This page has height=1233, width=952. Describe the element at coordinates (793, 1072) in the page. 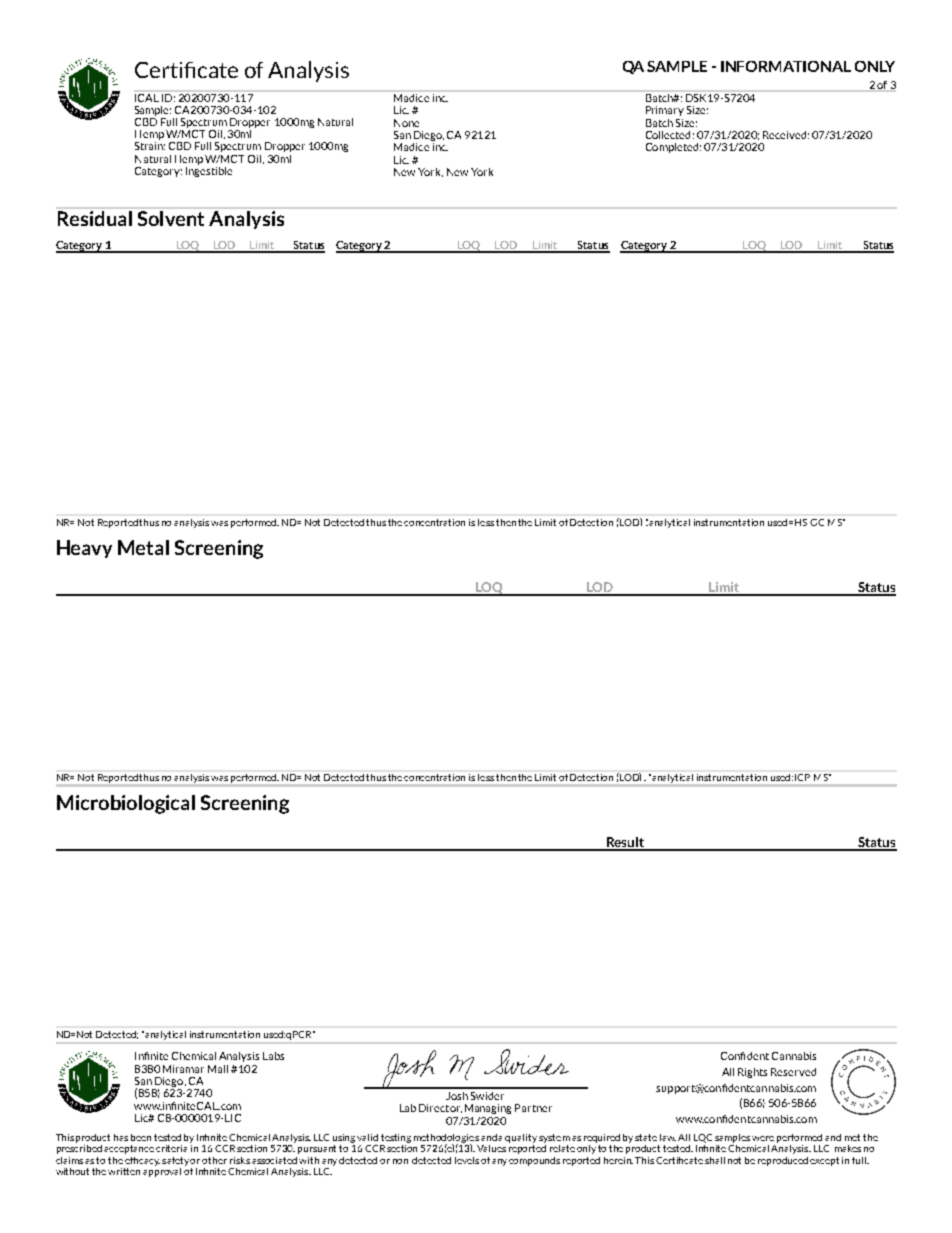

I see `Reserved` at that location.
